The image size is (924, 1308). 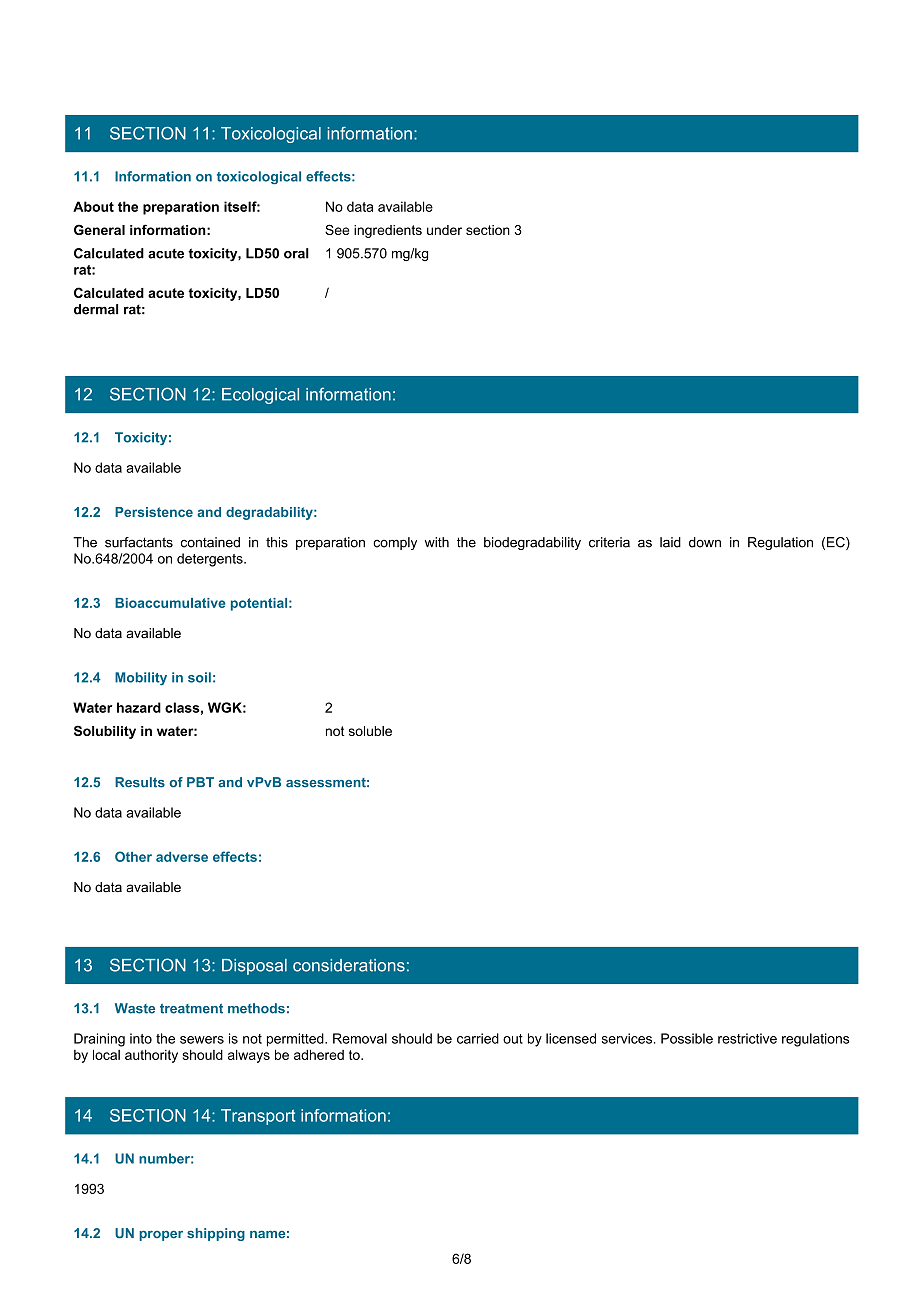 I want to click on under, so click(x=444, y=230).
